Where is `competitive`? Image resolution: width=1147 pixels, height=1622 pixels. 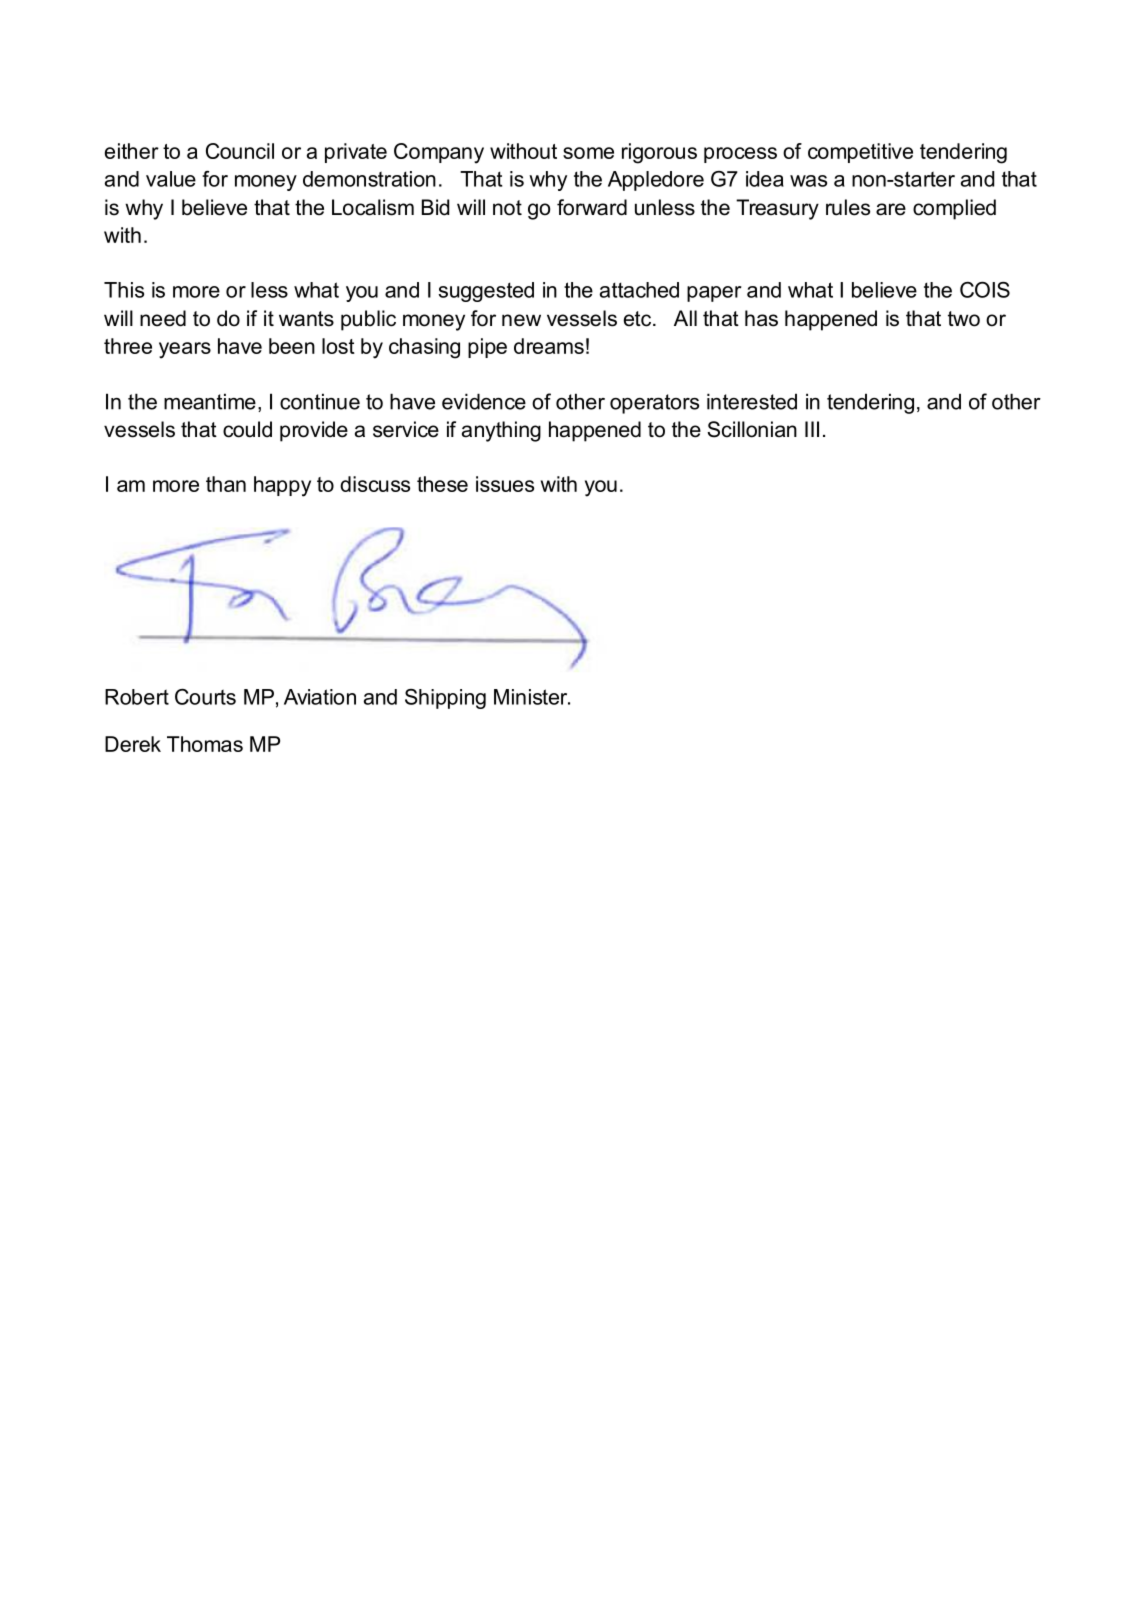
competitive is located at coordinates (860, 153).
